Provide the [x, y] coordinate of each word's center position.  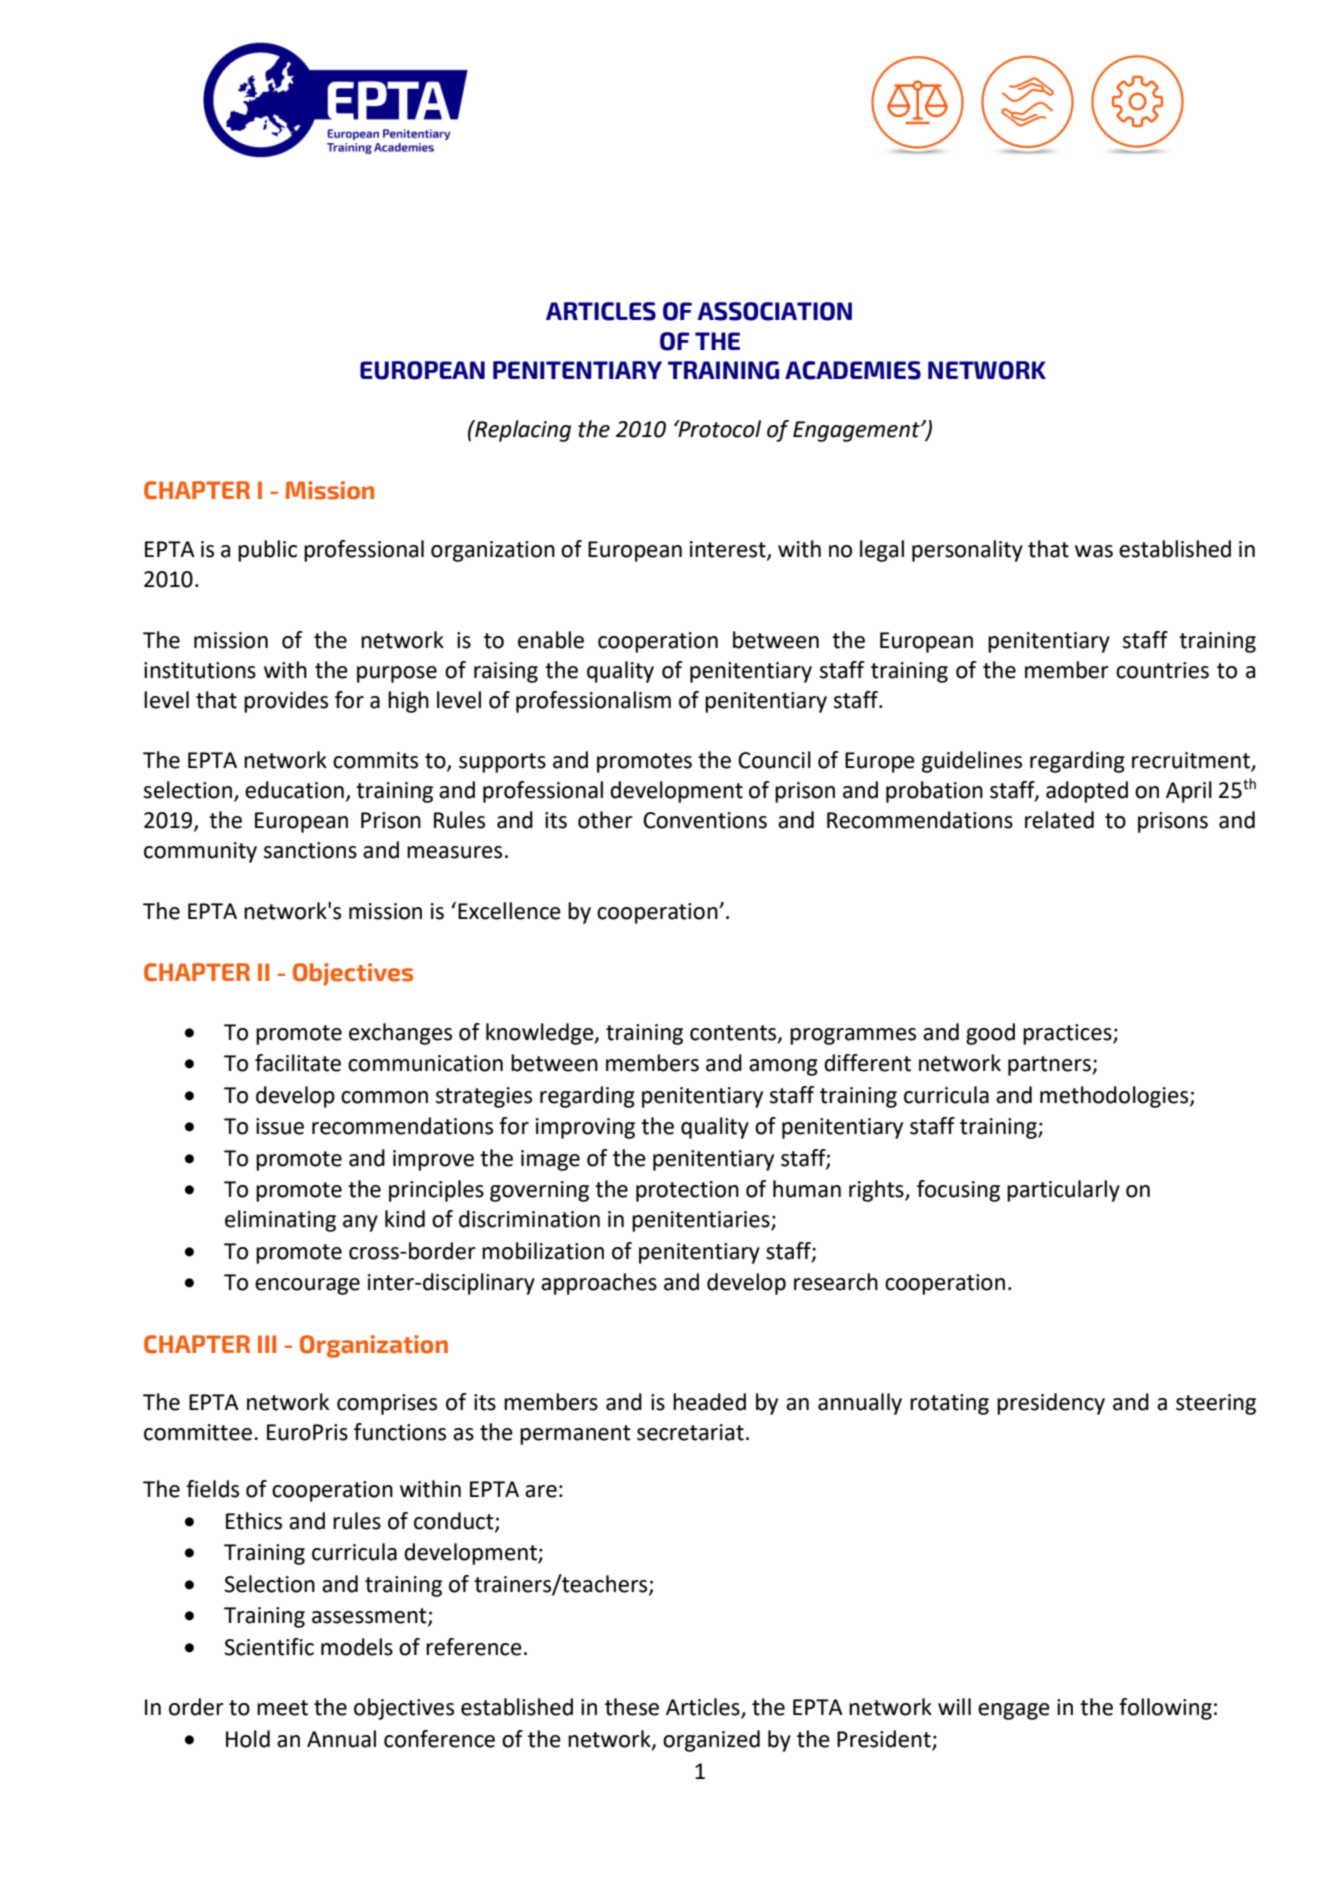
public [267, 551]
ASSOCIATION [774, 311]
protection [687, 1191]
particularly [1063, 1191]
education [294, 790]
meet [282, 1708]
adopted [1087, 792]
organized [711, 1741]
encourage [307, 1286]
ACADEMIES [853, 370]
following [1165, 1709]
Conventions [705, 820]
